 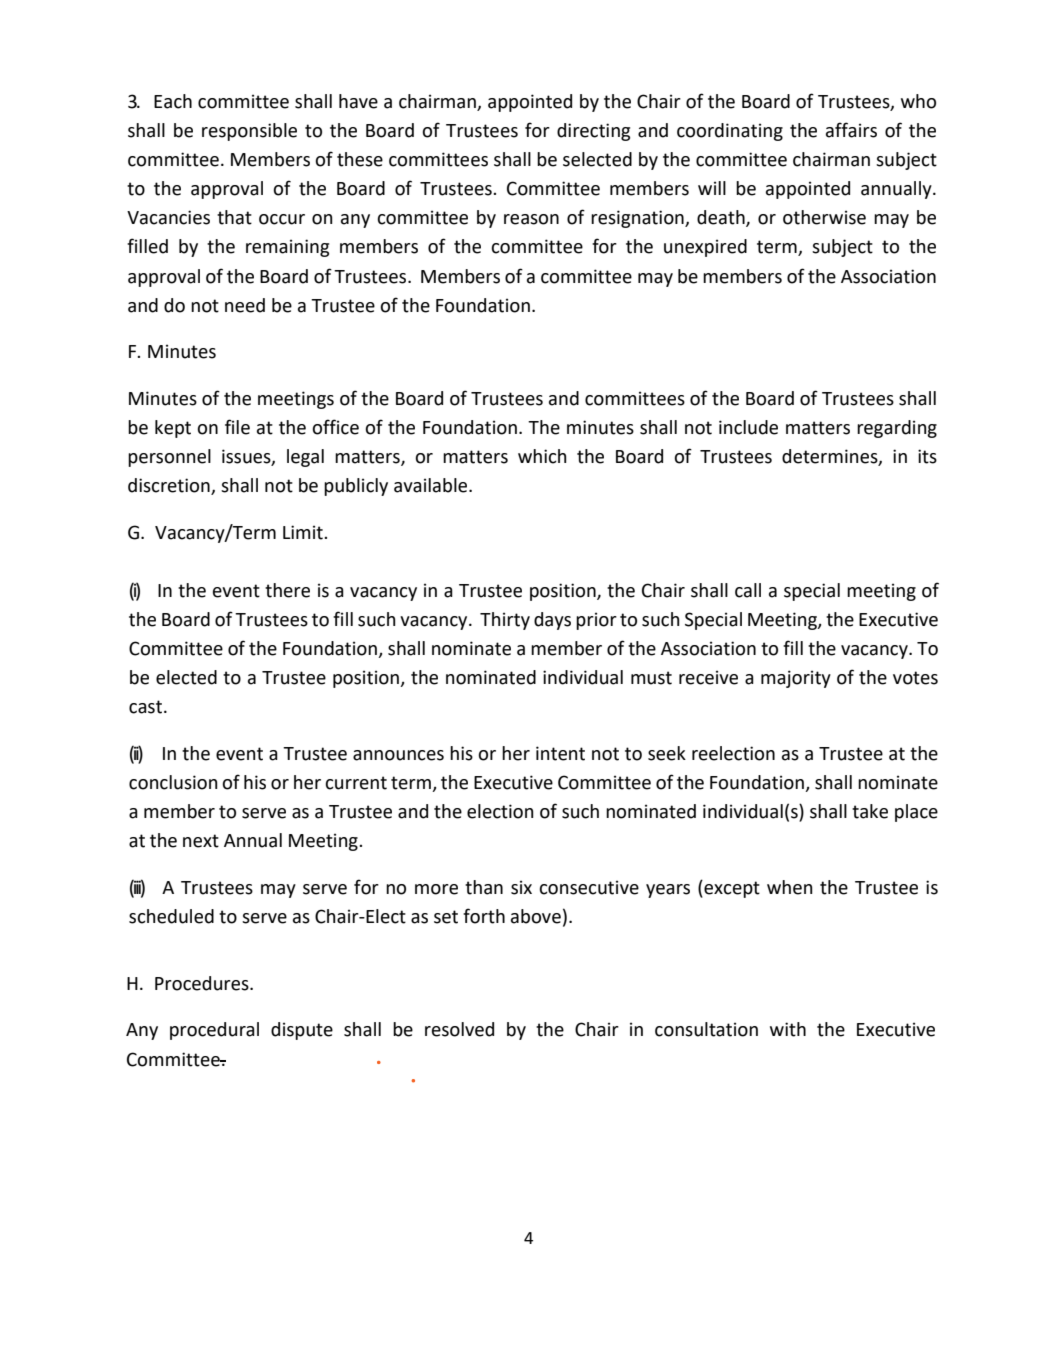 What do you see at coordinates (593, 132) in the screenshot?
I see `directing` at bounding box center [593, 132].
